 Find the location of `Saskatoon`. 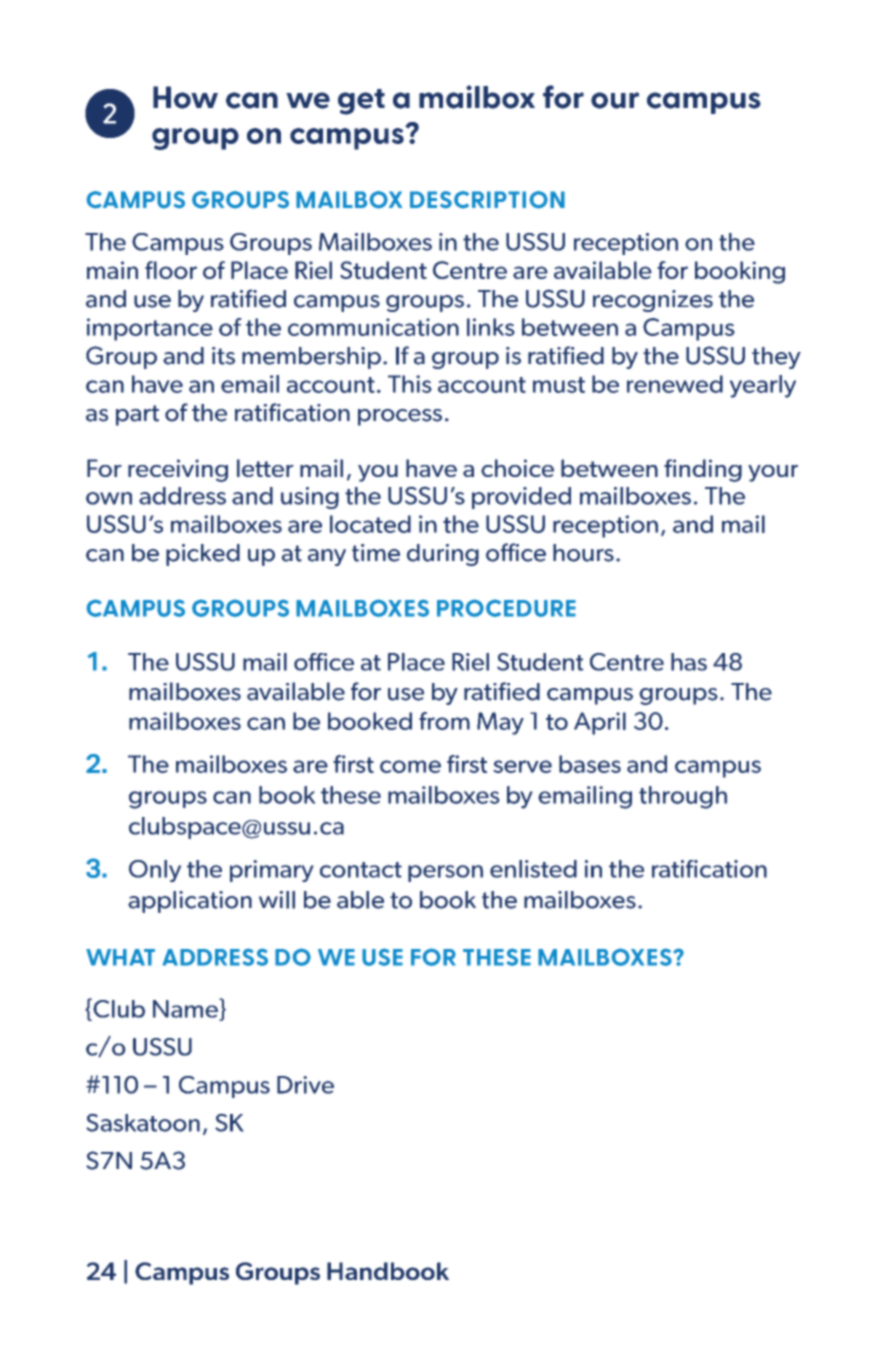

Saskatoon is located at coordinates (143, 1123).
